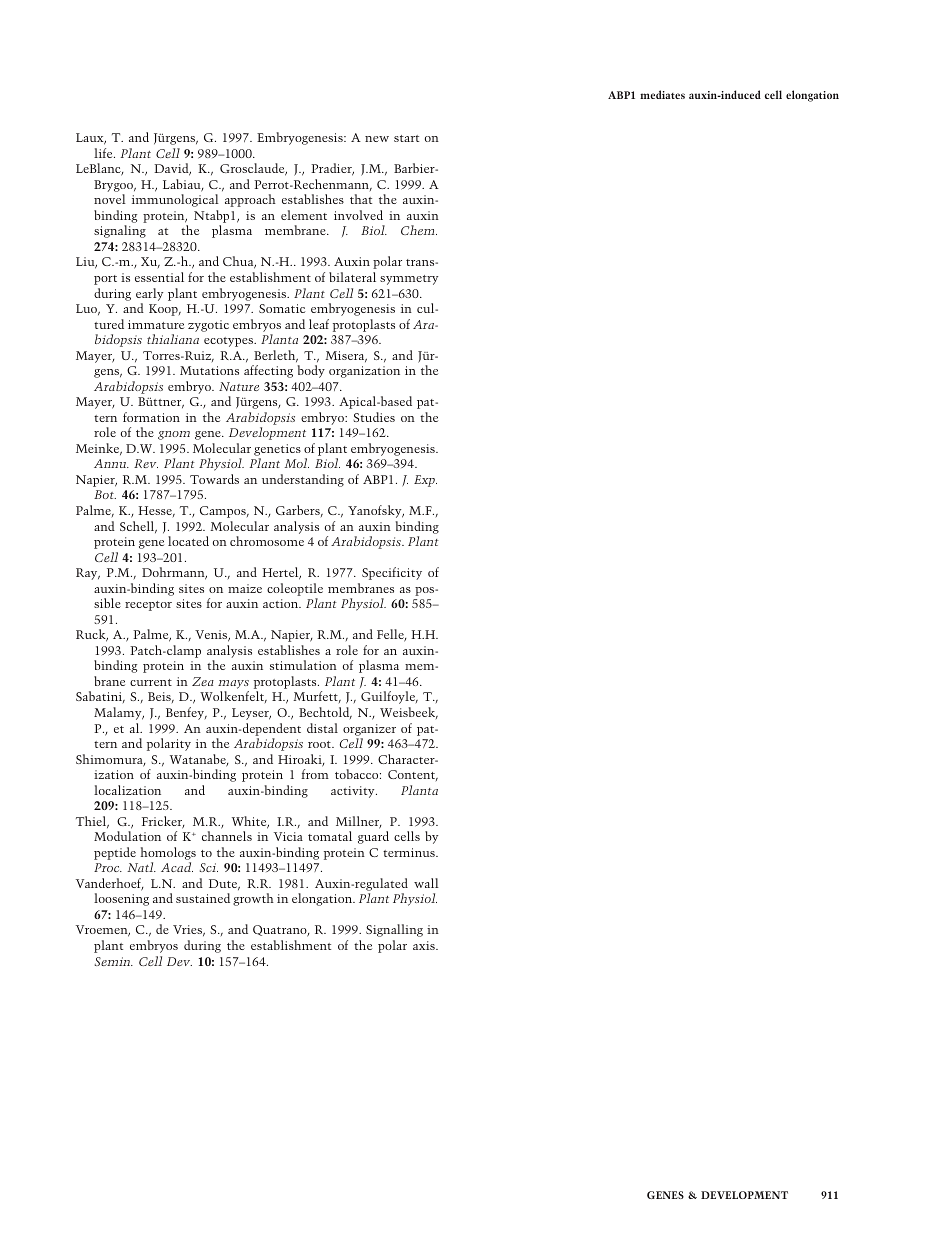  What do you see at coordinates (203, 681) in the image?
I see `Zea` at bounding box center [203, 681].
